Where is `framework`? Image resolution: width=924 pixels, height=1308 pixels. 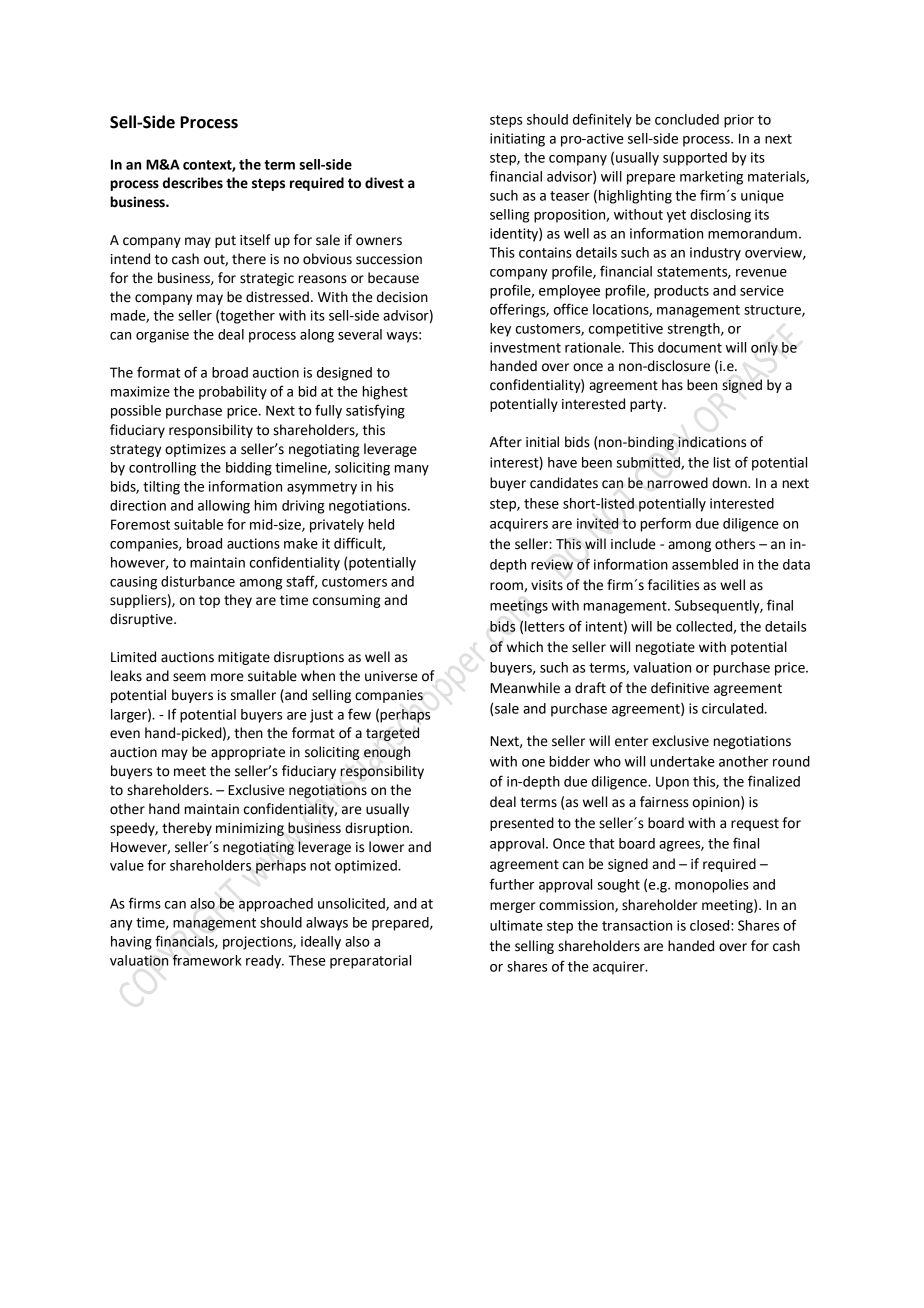 framework is located at coordinates (207, 960).
